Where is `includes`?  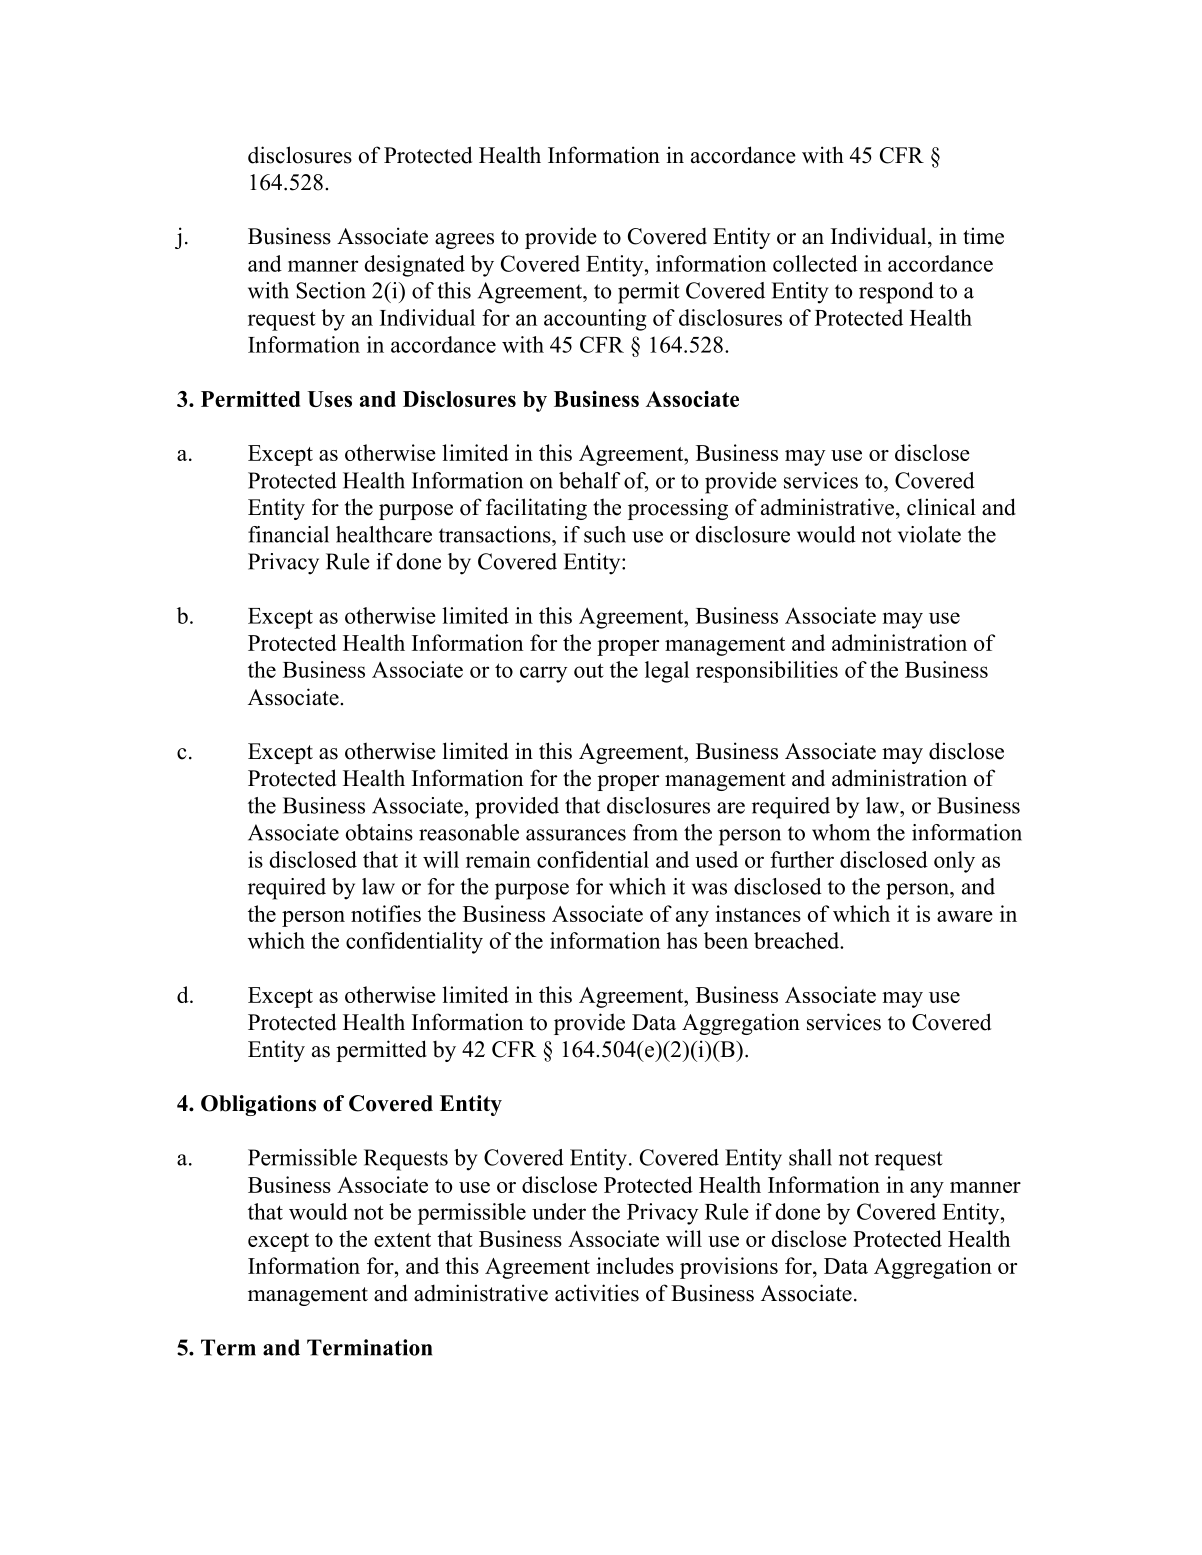
includes is located at coordinates (635, 1265).
